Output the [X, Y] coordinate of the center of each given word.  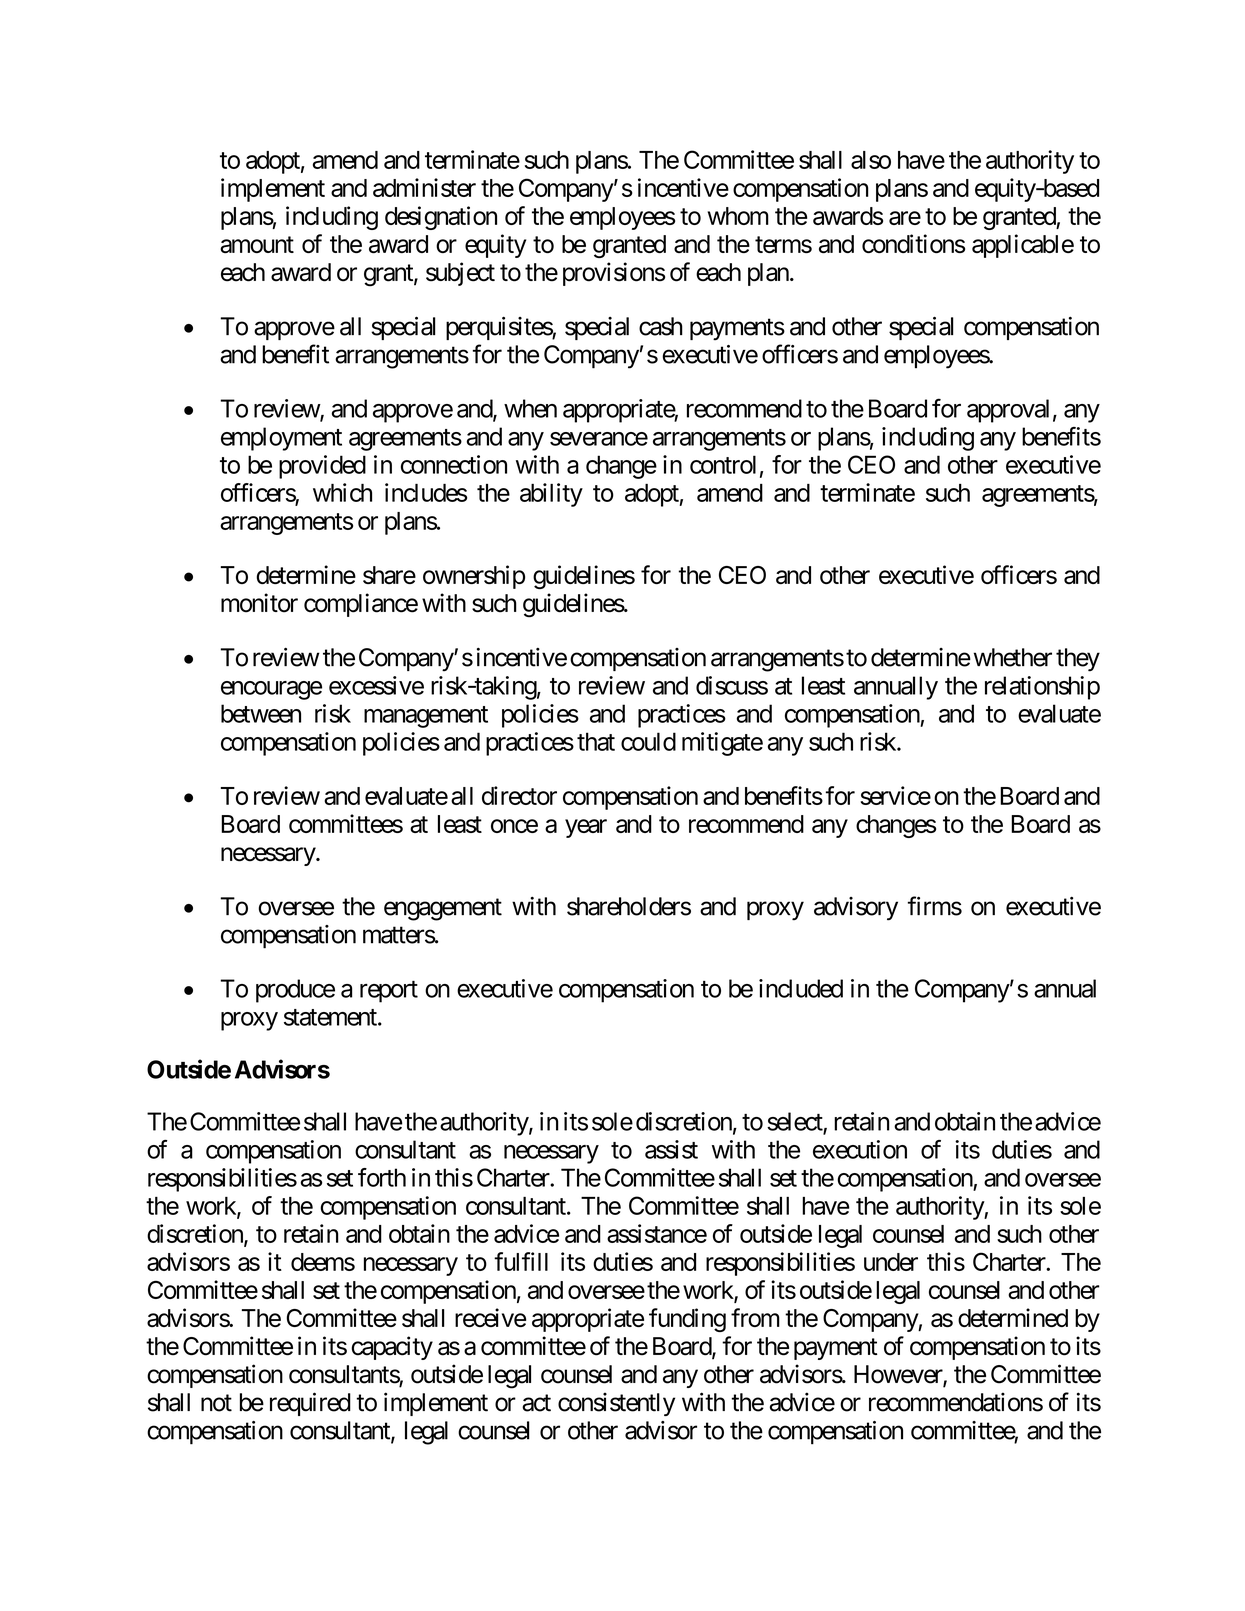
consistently [616, 1404]
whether [1013, 657]
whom [738, 216]
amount [257, 244]
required [310, 1404]
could [648, 741]
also [871, 160]
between [261, 713]
